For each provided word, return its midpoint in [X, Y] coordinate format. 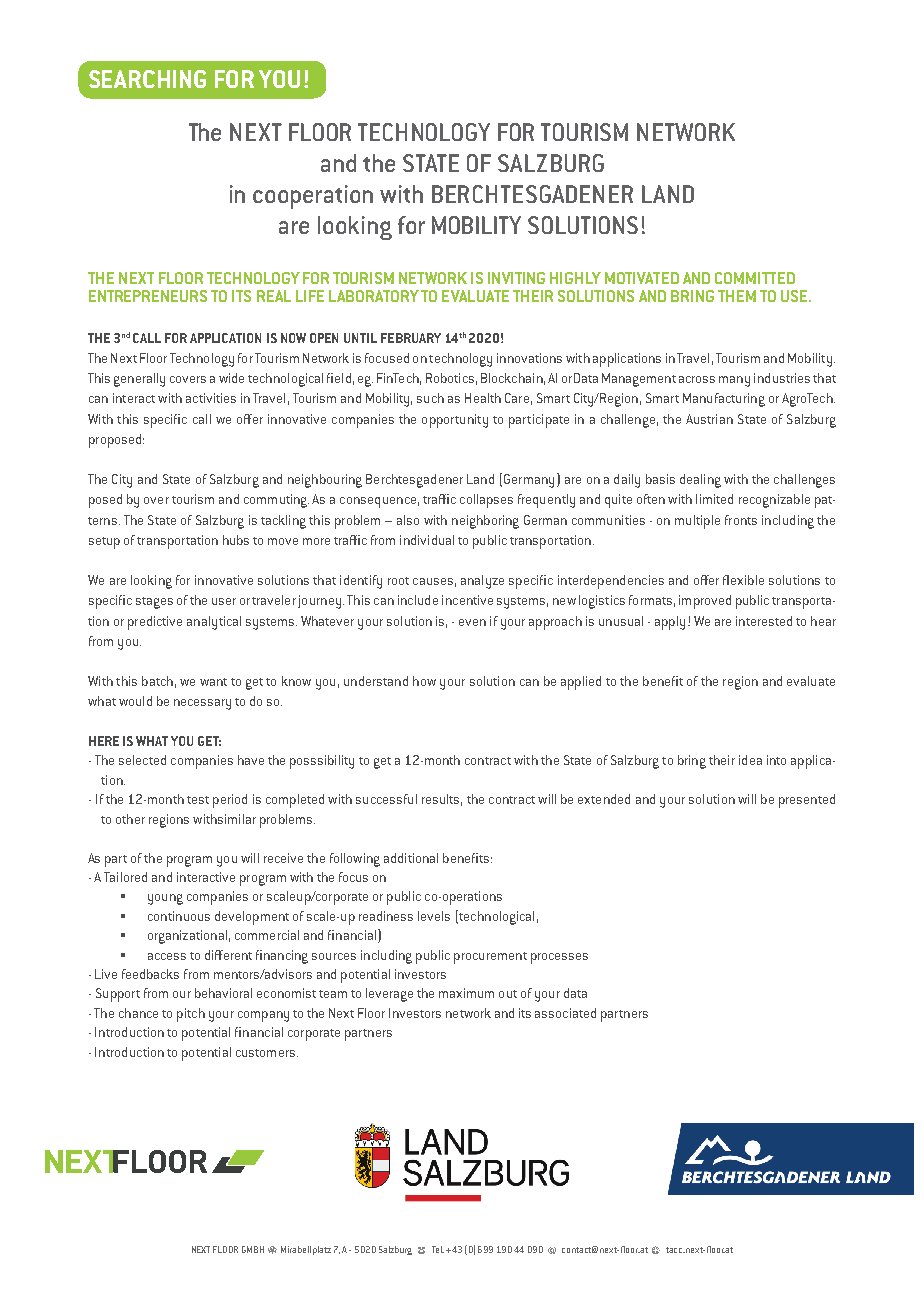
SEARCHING [147, 79]
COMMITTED [755, 278]
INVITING [516, 278]
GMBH [253, 1249]
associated [565, 1013]
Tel [438, 1249]
